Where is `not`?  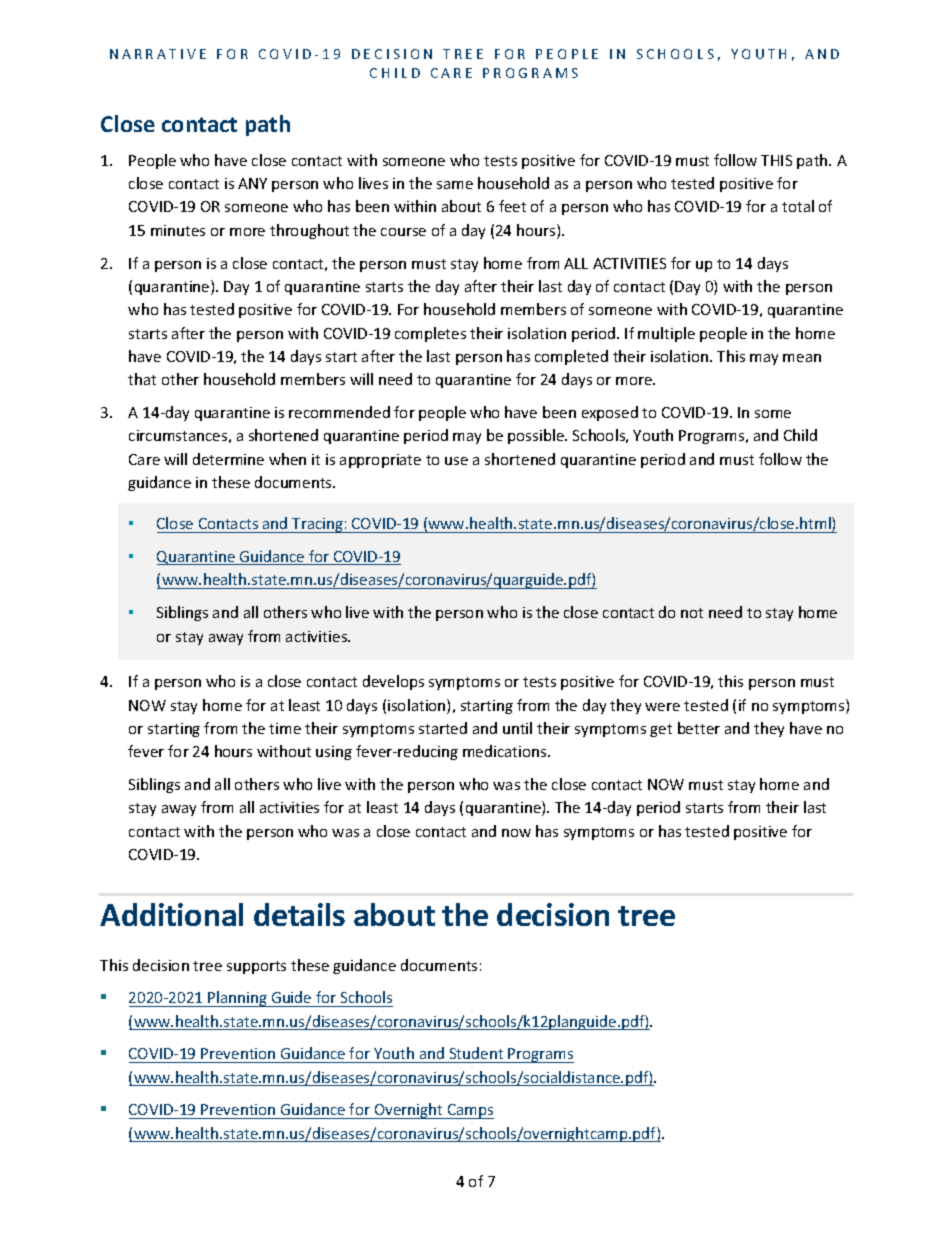
not is located at coordinates (692, 613).
